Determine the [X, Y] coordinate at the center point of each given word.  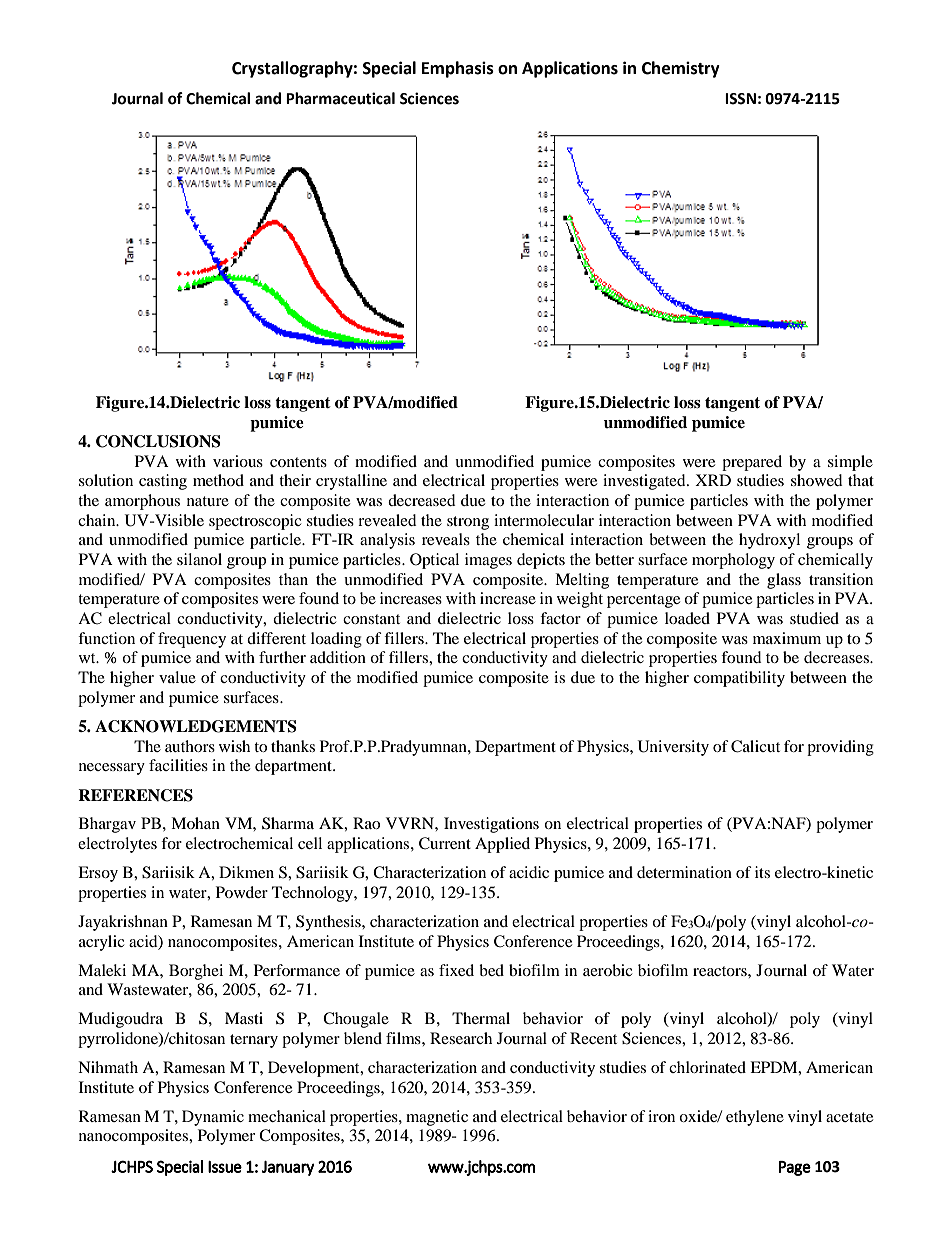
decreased [422, 500]
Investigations [491, 825]
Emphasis [458, 69]
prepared [752, 463]
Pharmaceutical [340, 98]
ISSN [740, 99]
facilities [178, 765]
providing [840, 748]
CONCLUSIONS [158, 441]
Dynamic [213, 1118]
